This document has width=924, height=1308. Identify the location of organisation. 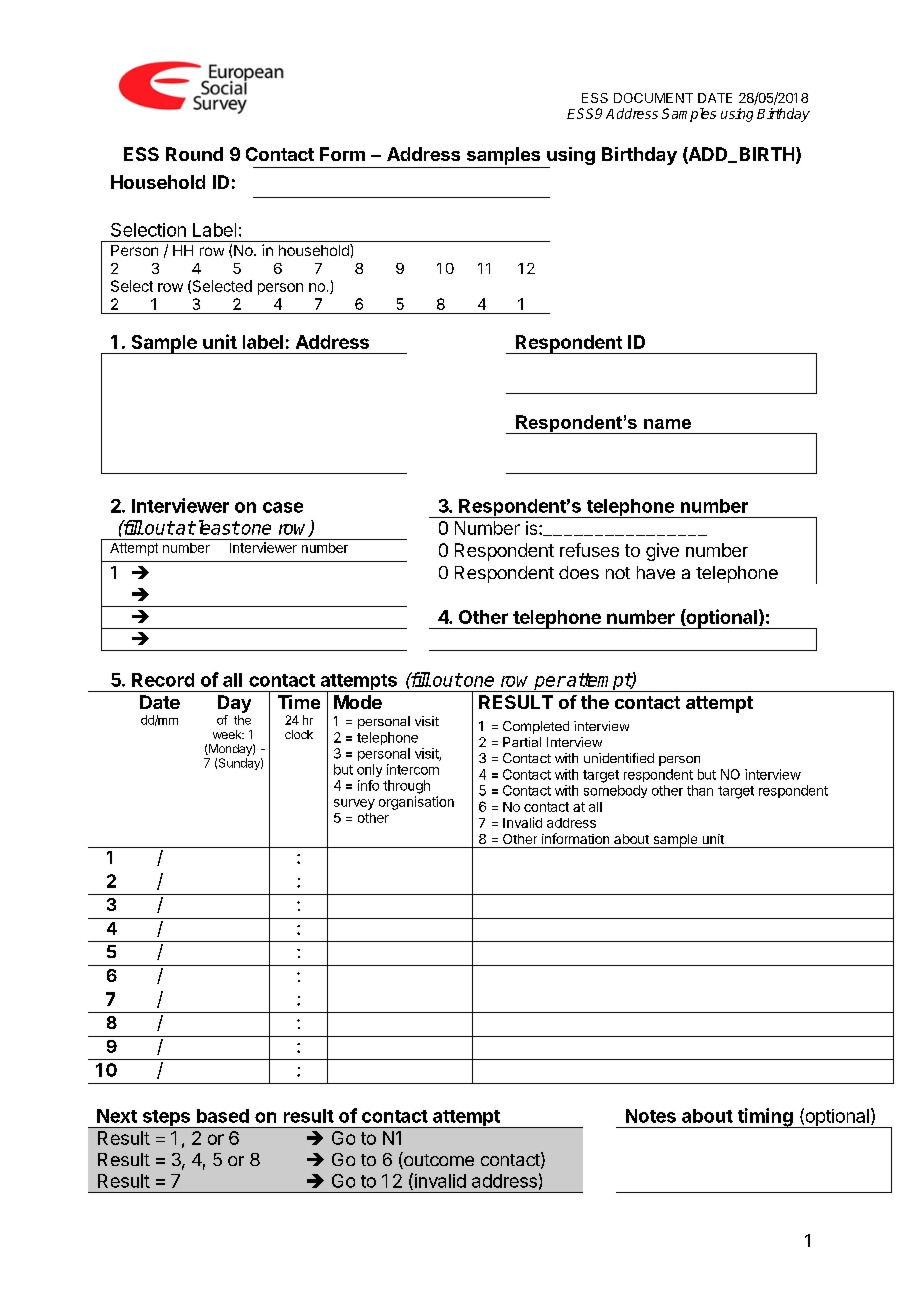
(416, 803).
